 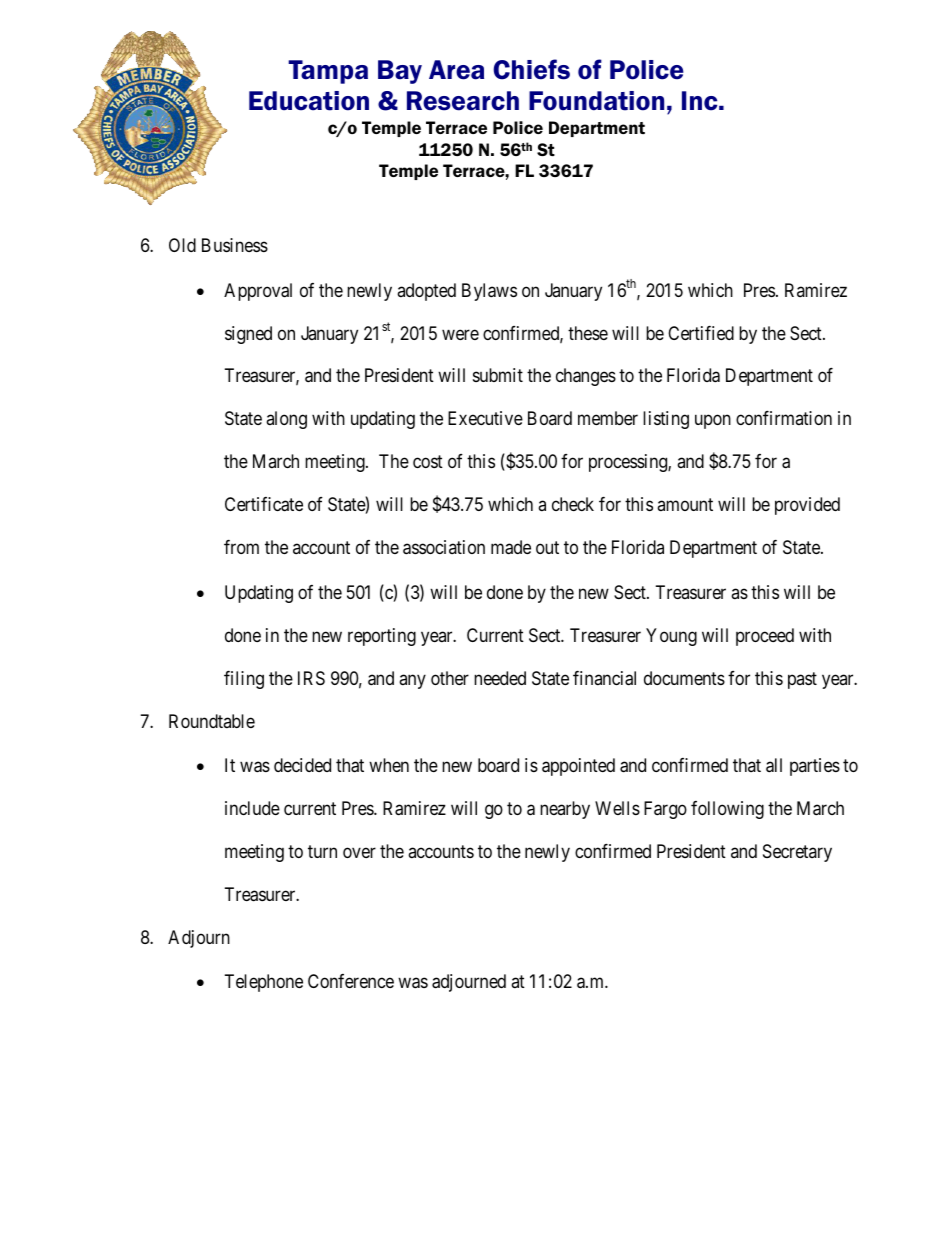 What do you see at coordinates (258, 292) in the screenshot?
I see `Approval` at bounding box center [258, 292].
